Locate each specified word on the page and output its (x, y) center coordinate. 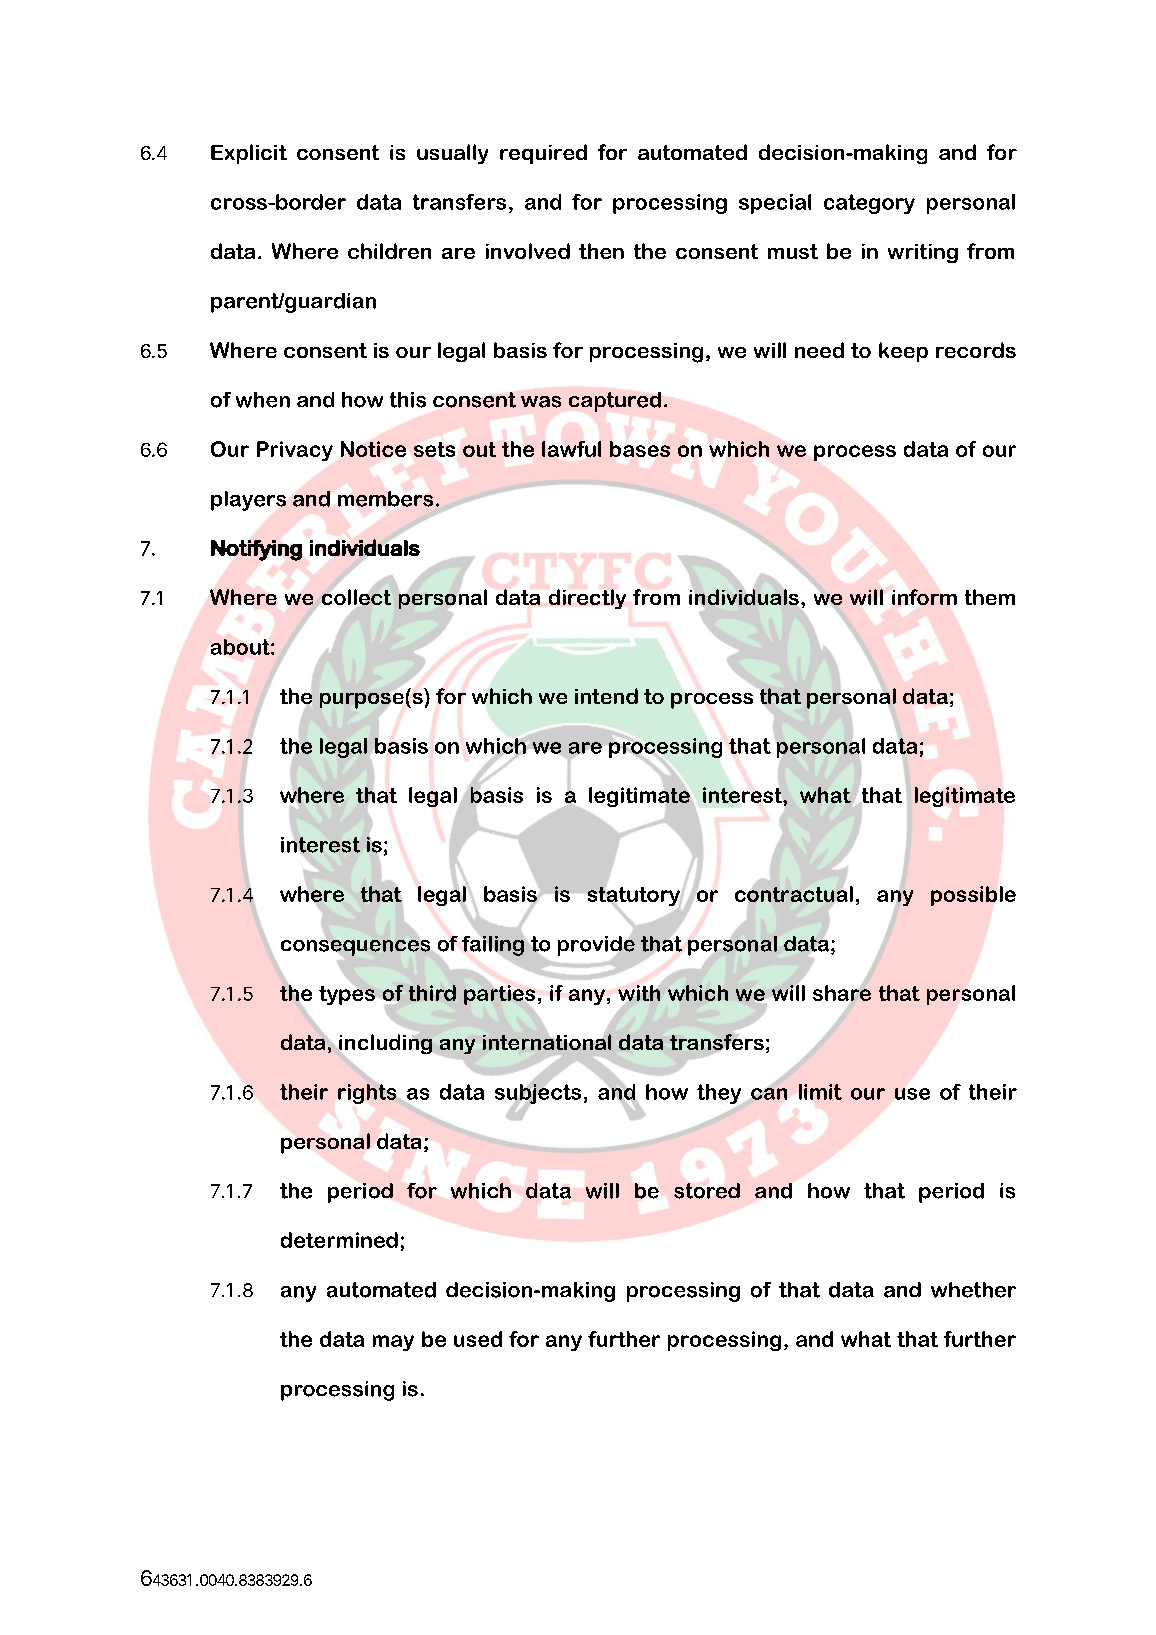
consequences (355, 948)
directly (587, 599)
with (639, 993)
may (393, 1343)
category (869, 204)
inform (924, 597)
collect (356, 597)
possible (973, 896)
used (478, 1339)
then (601, 251)
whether (973, 1290)
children (389, 251)
